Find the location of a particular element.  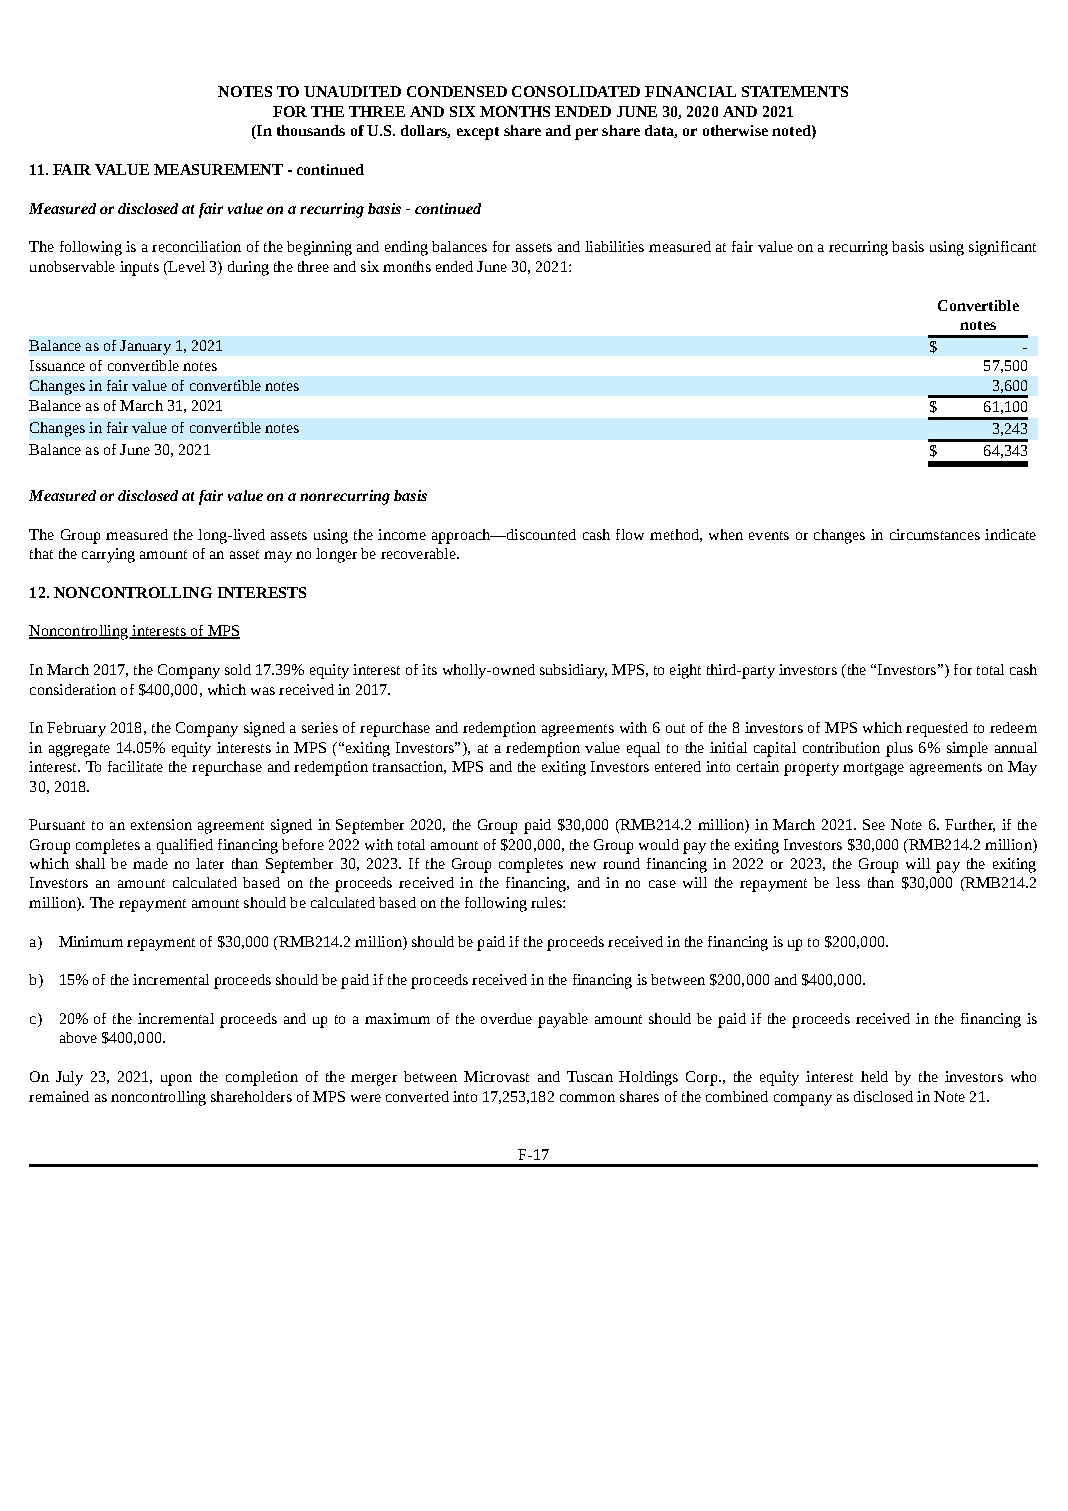

liabilities is located at coordinates (614, 246).
